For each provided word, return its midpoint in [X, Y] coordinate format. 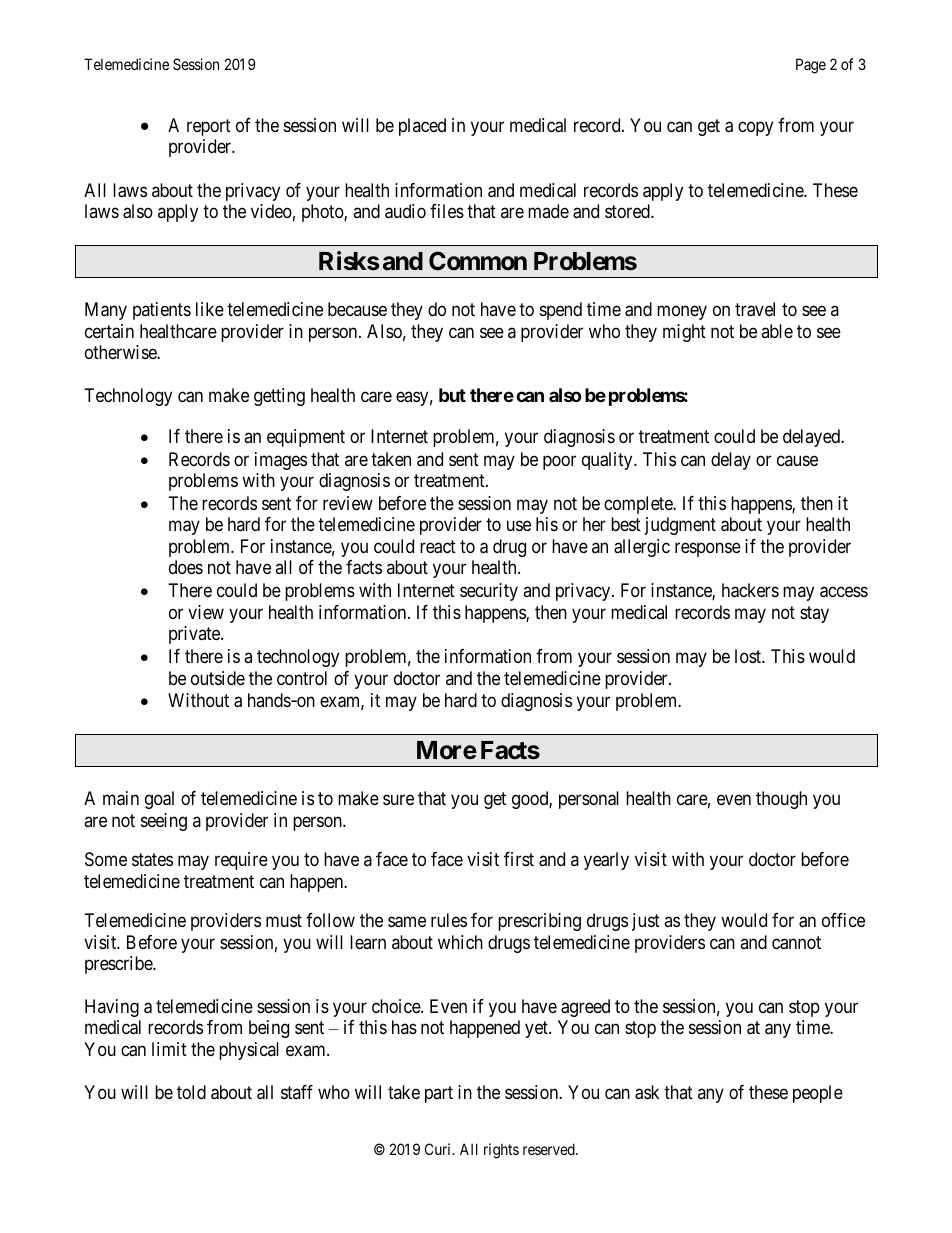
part [439, 1094]
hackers [750, 590]
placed [422, 127]
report [209, 127]
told [191, 1092]
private [195, 635]
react [438, 547]
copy [755, 128]
